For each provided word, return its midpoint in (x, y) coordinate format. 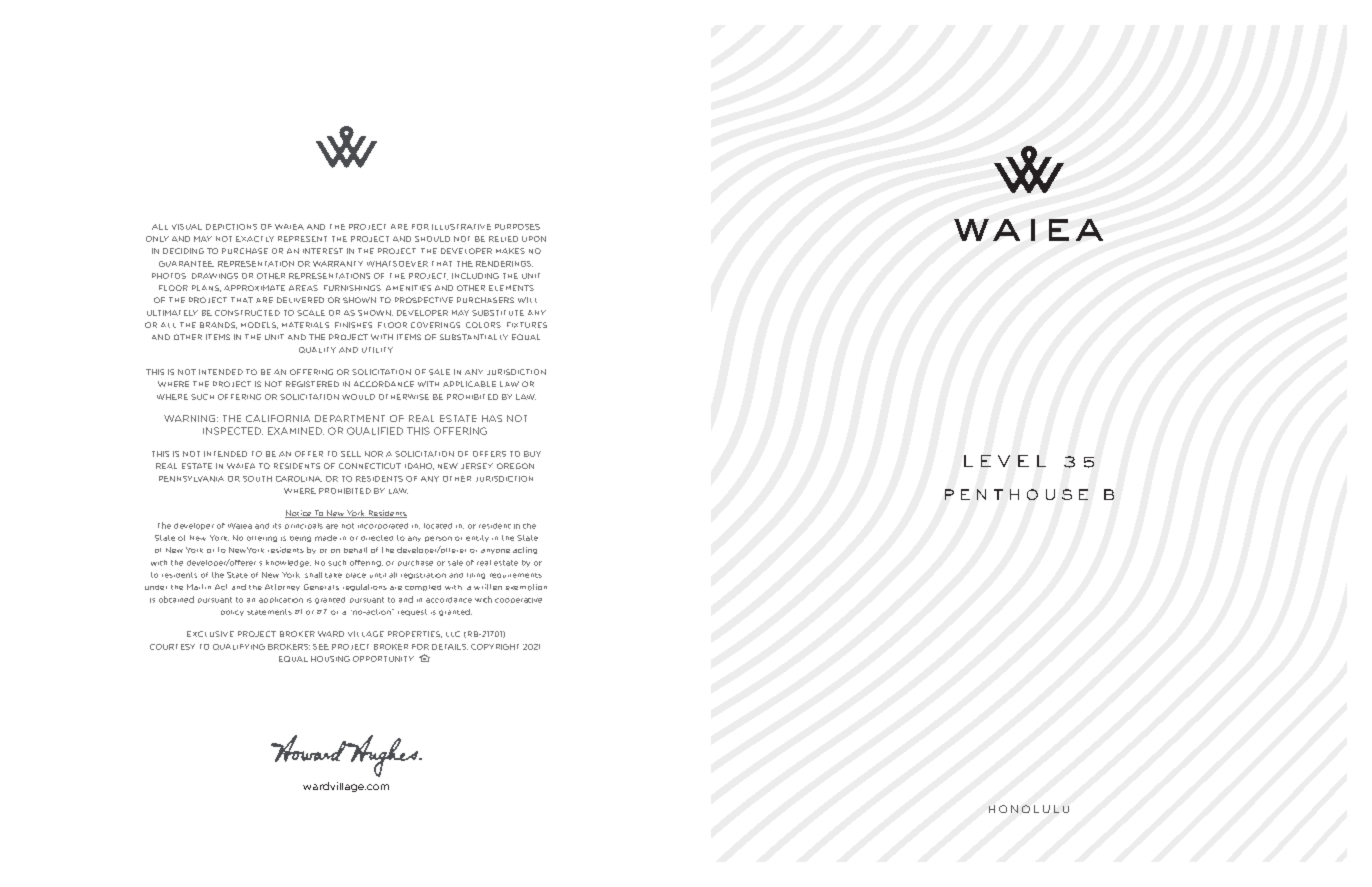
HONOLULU (1029, 809)
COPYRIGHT (495, 647)
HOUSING (330, 659)
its (277, 526)
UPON (534, 239)
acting (525, 550)
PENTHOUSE (1016, 494)
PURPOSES (517, 227)
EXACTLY (255, 239)
